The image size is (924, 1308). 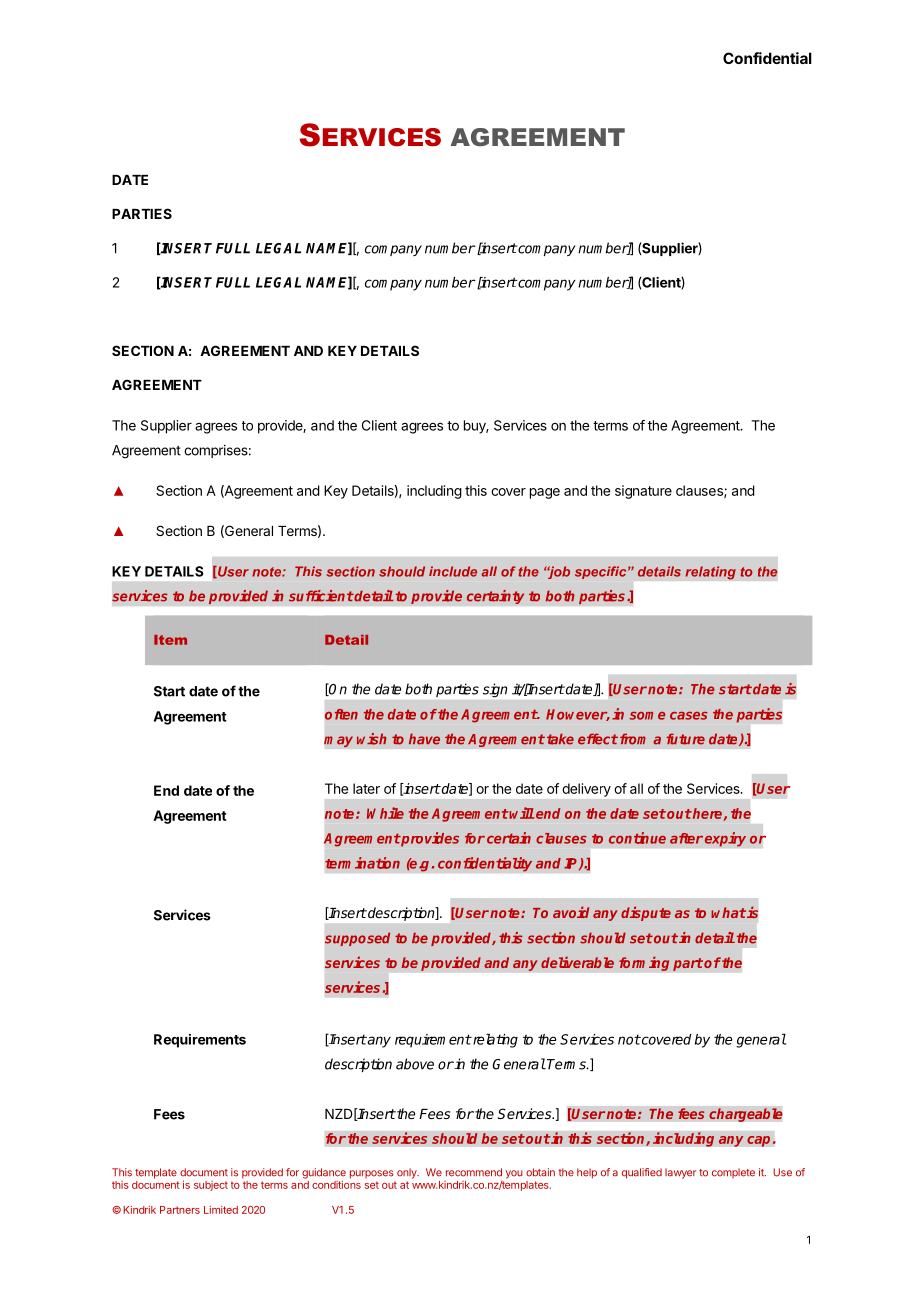 What do you see at coordinates (170, 640) in the image?
I see `Item` at bounding box center [170, 640].
